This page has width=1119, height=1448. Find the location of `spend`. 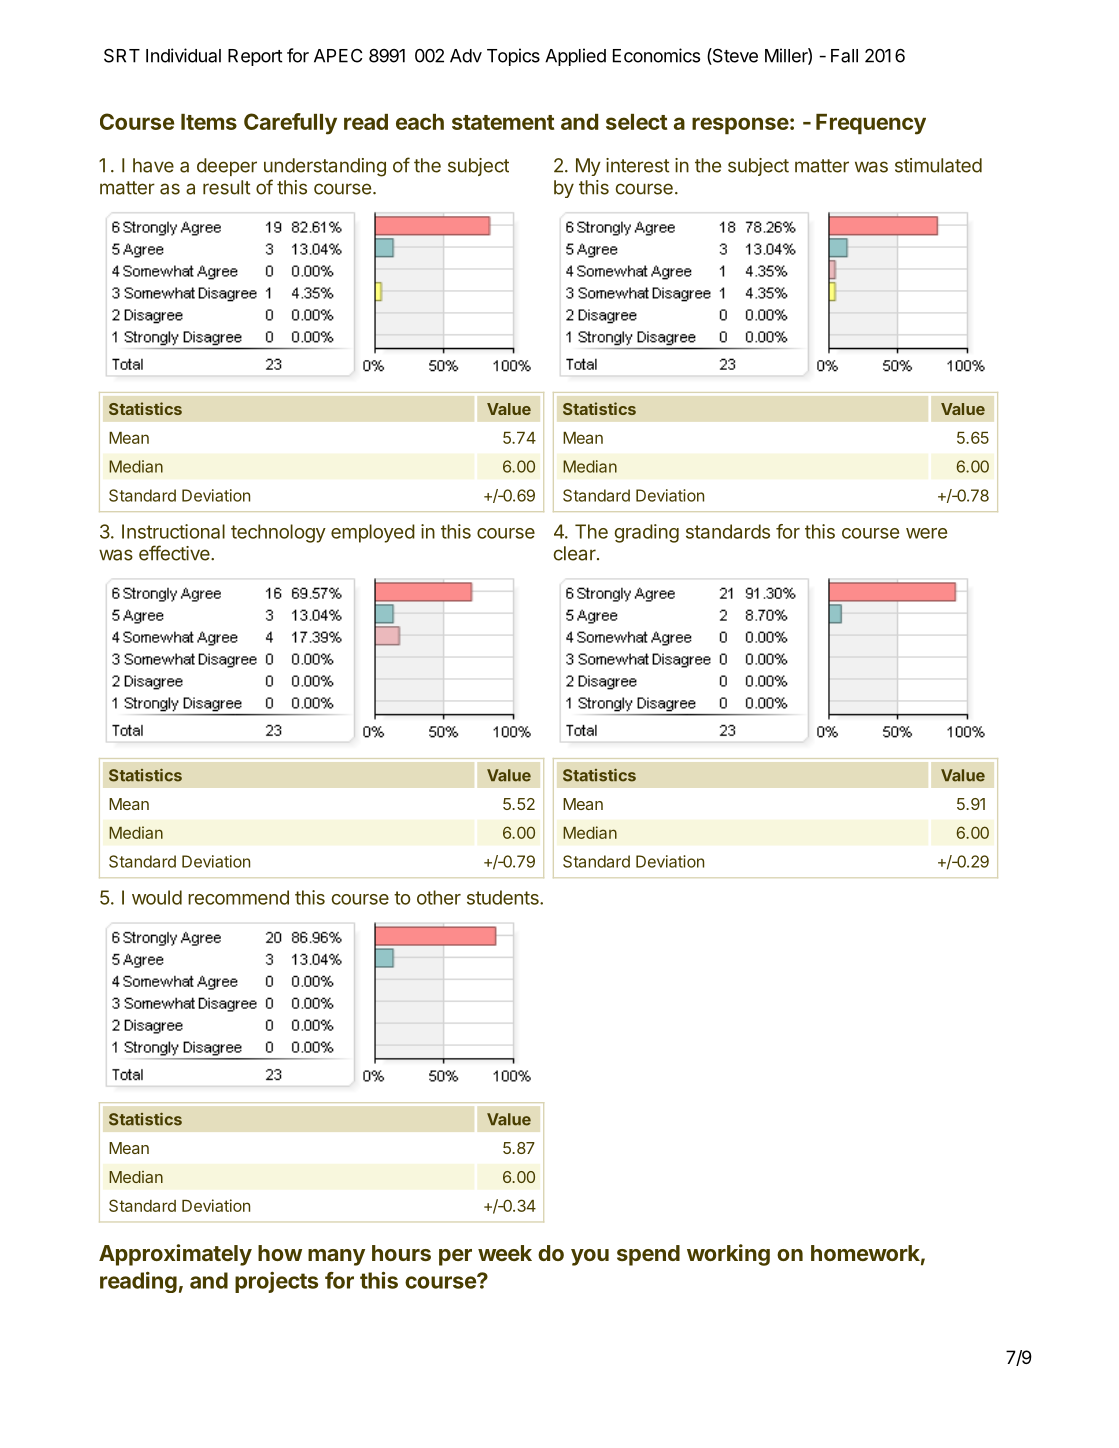

spend is located at coordinates (648, 1255).
